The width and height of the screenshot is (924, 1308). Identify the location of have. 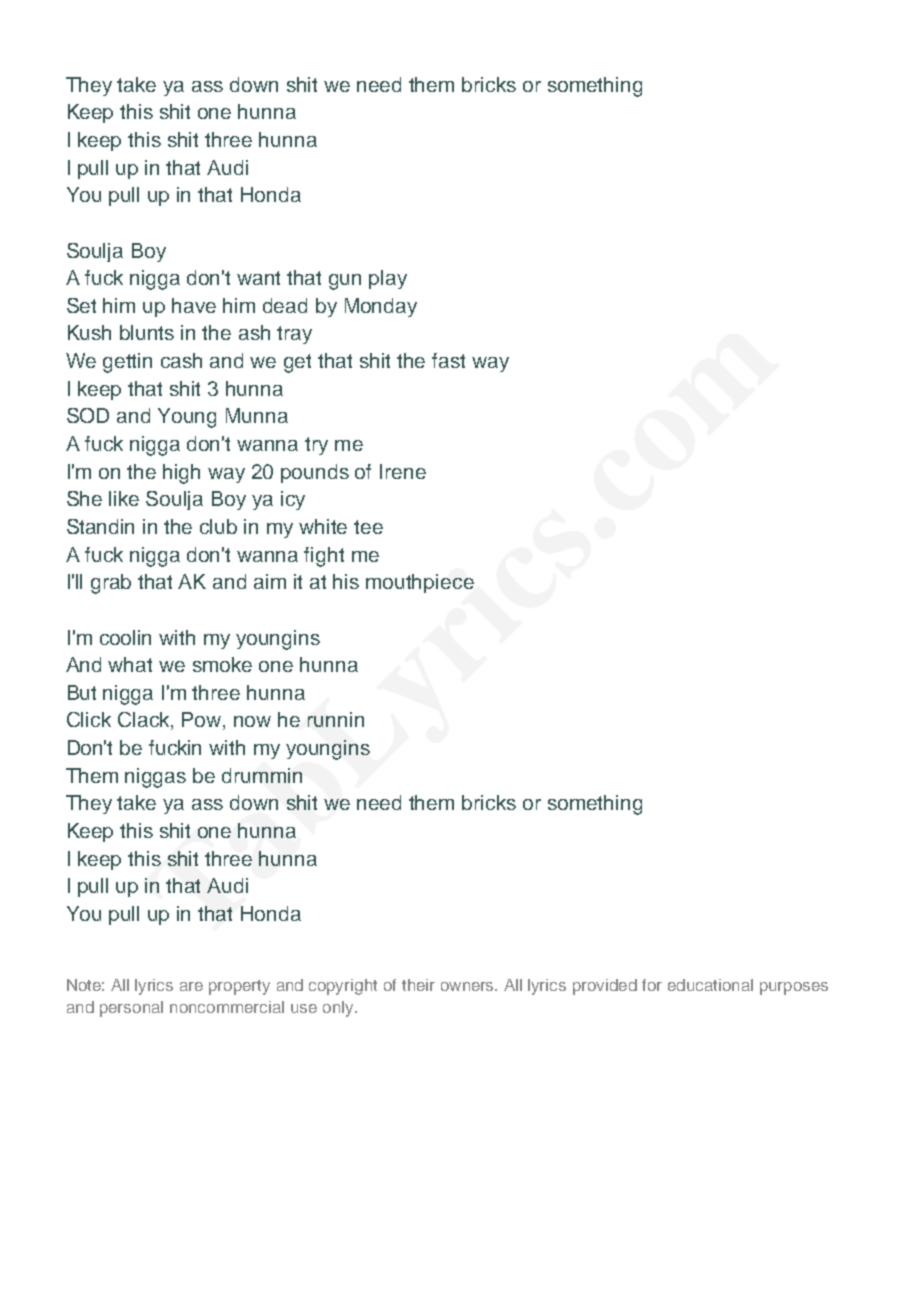
(194, 305).
